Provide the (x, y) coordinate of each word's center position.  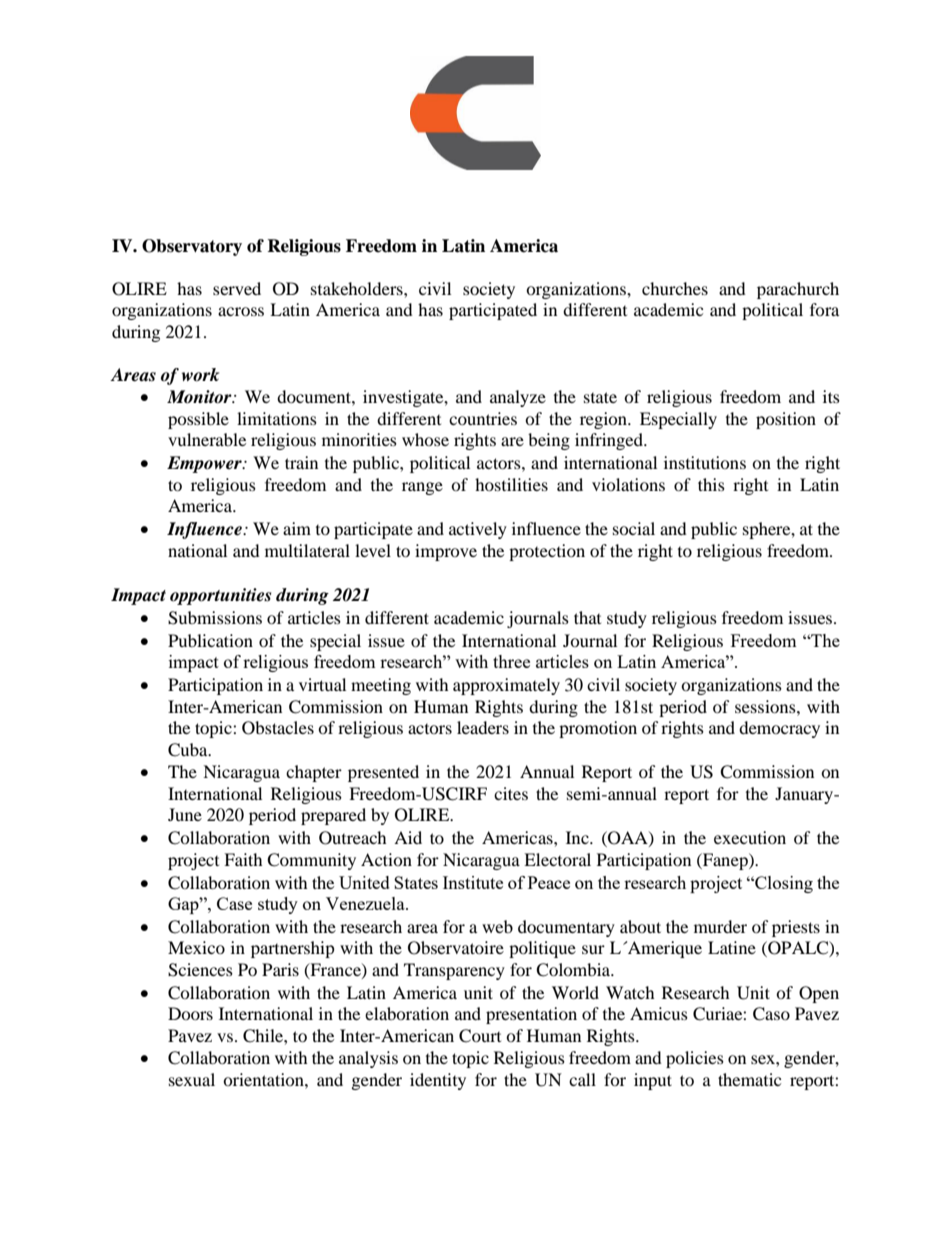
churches (675, 288)
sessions (766, 706)
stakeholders (358, 288)
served (237, 288)
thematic (749, 1079)
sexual (192, 1079)
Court (480, 1036)
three (511, 661)
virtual (322, 684)
